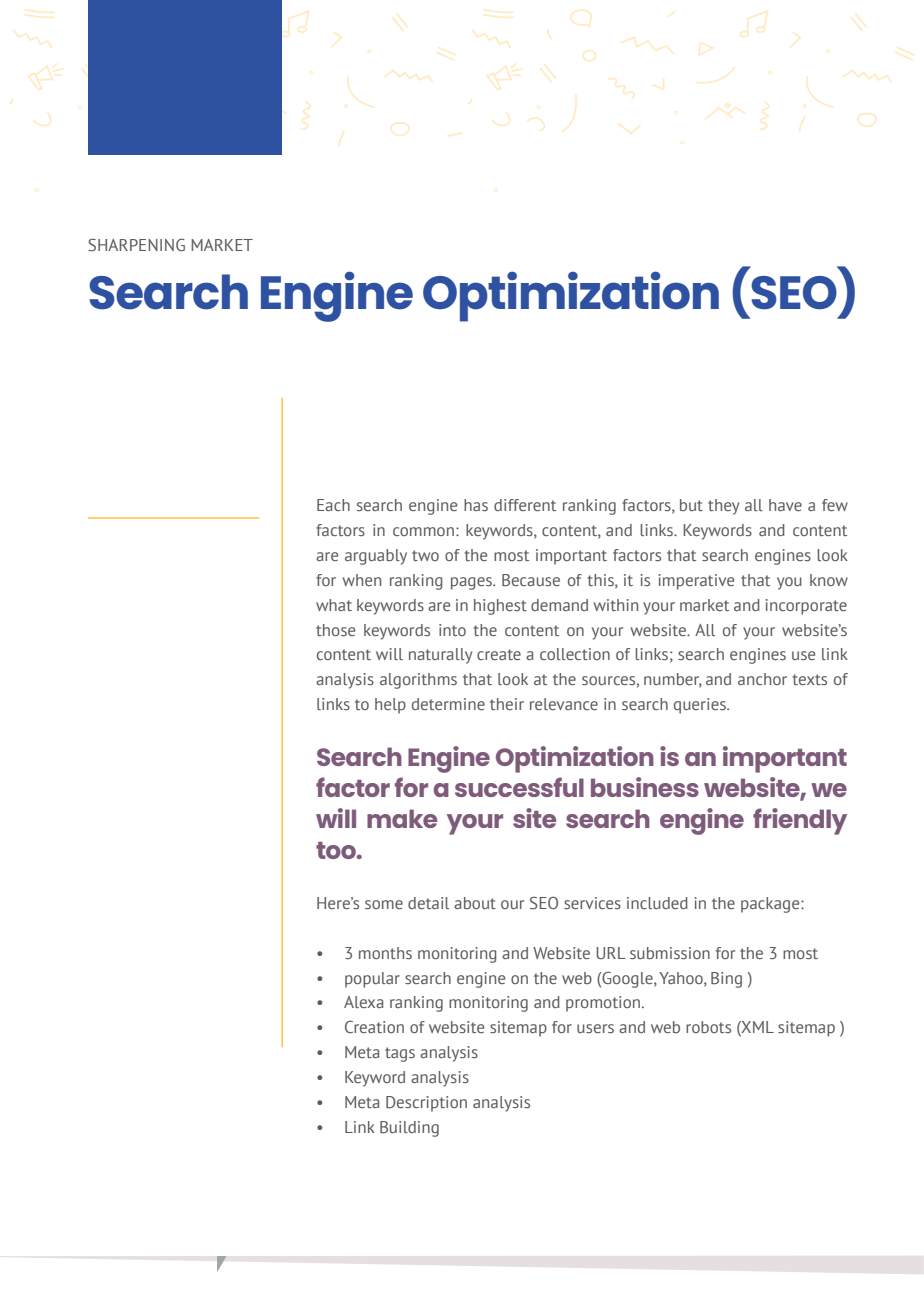  What do you see at coordinates (409, 1129) in the screenshot?
I see `Building` at bounding box center [409, 1129].
